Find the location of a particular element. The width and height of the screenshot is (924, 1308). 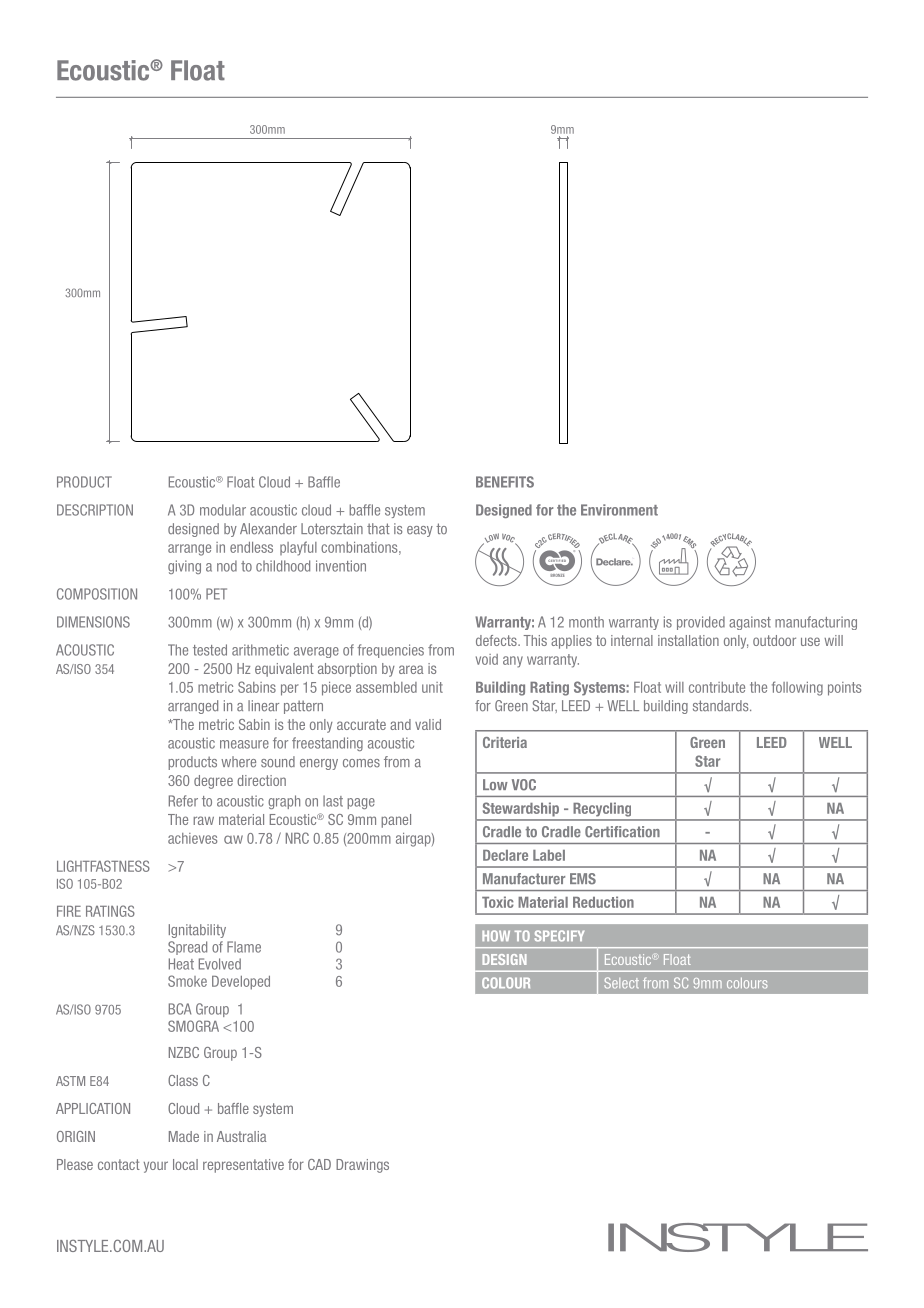

Environment is located at coordinates (619, 510).
